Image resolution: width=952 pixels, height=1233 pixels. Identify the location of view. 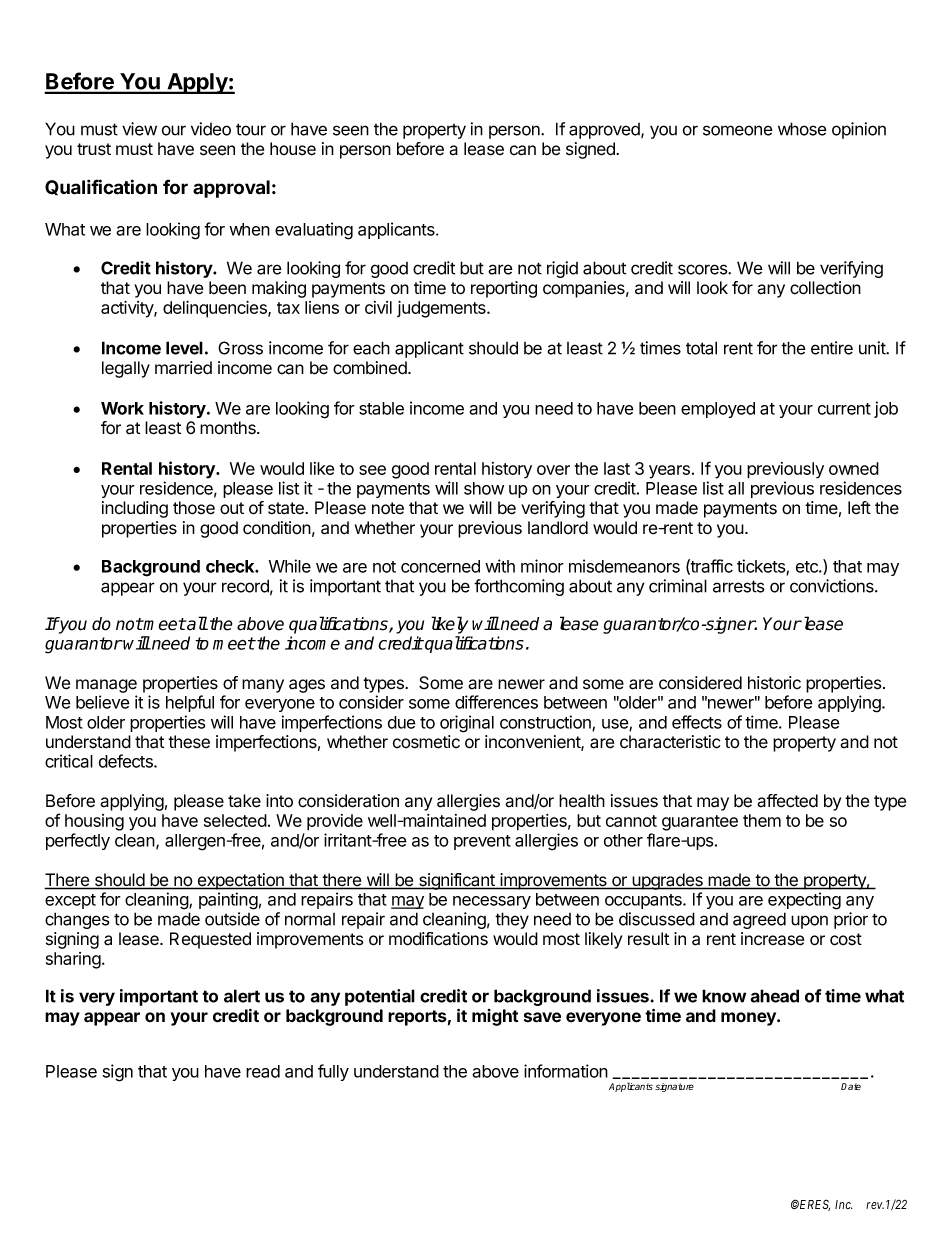
(139, 129).
